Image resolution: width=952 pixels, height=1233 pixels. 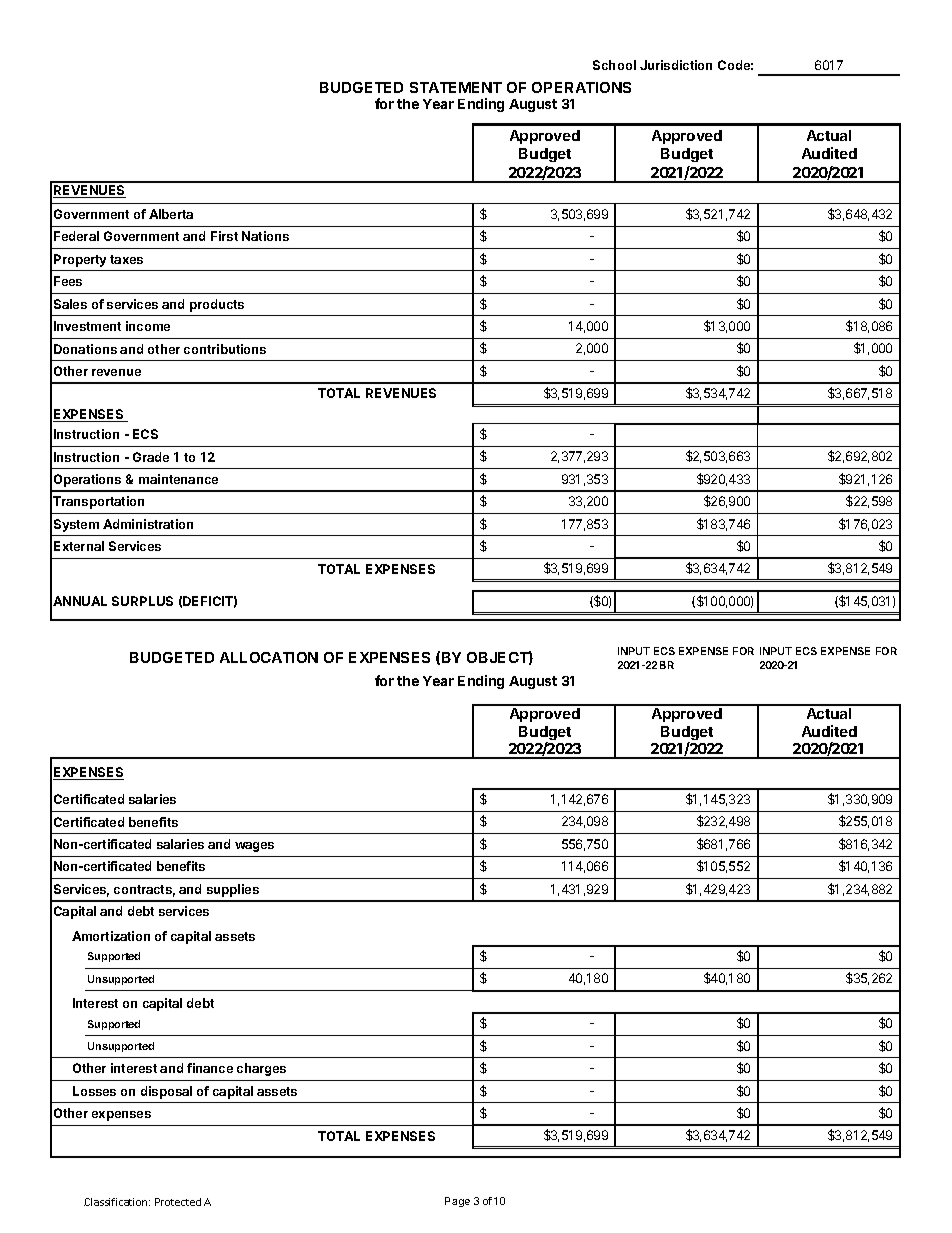 I want to click on School, so click(x=614, y=65).
